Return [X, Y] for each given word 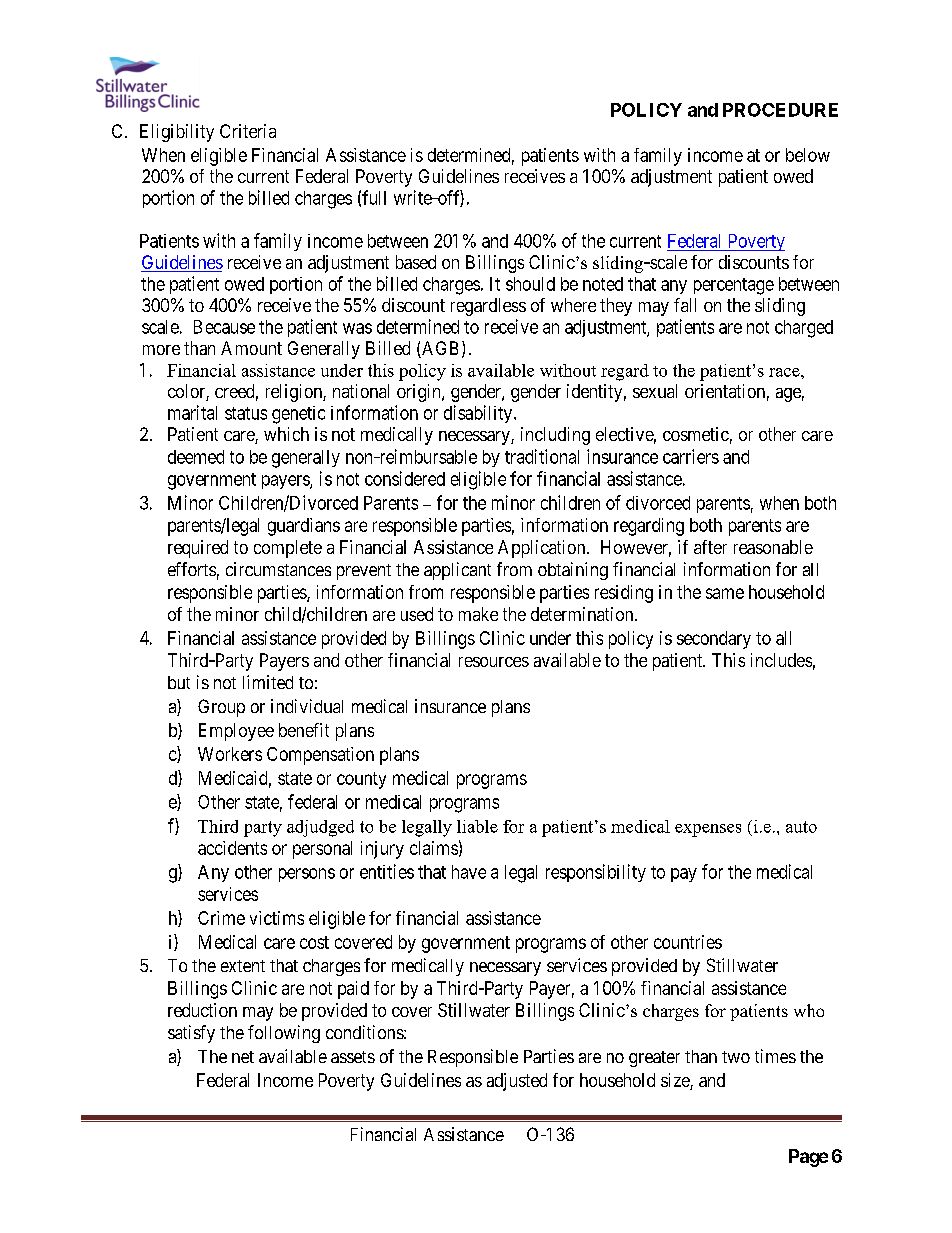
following [284, 1034]
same [725, 593]
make [478, 614]
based [416, 262]
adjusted [517, 1082]
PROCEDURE [780, 110]
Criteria [248, 131]
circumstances [278, 569]
